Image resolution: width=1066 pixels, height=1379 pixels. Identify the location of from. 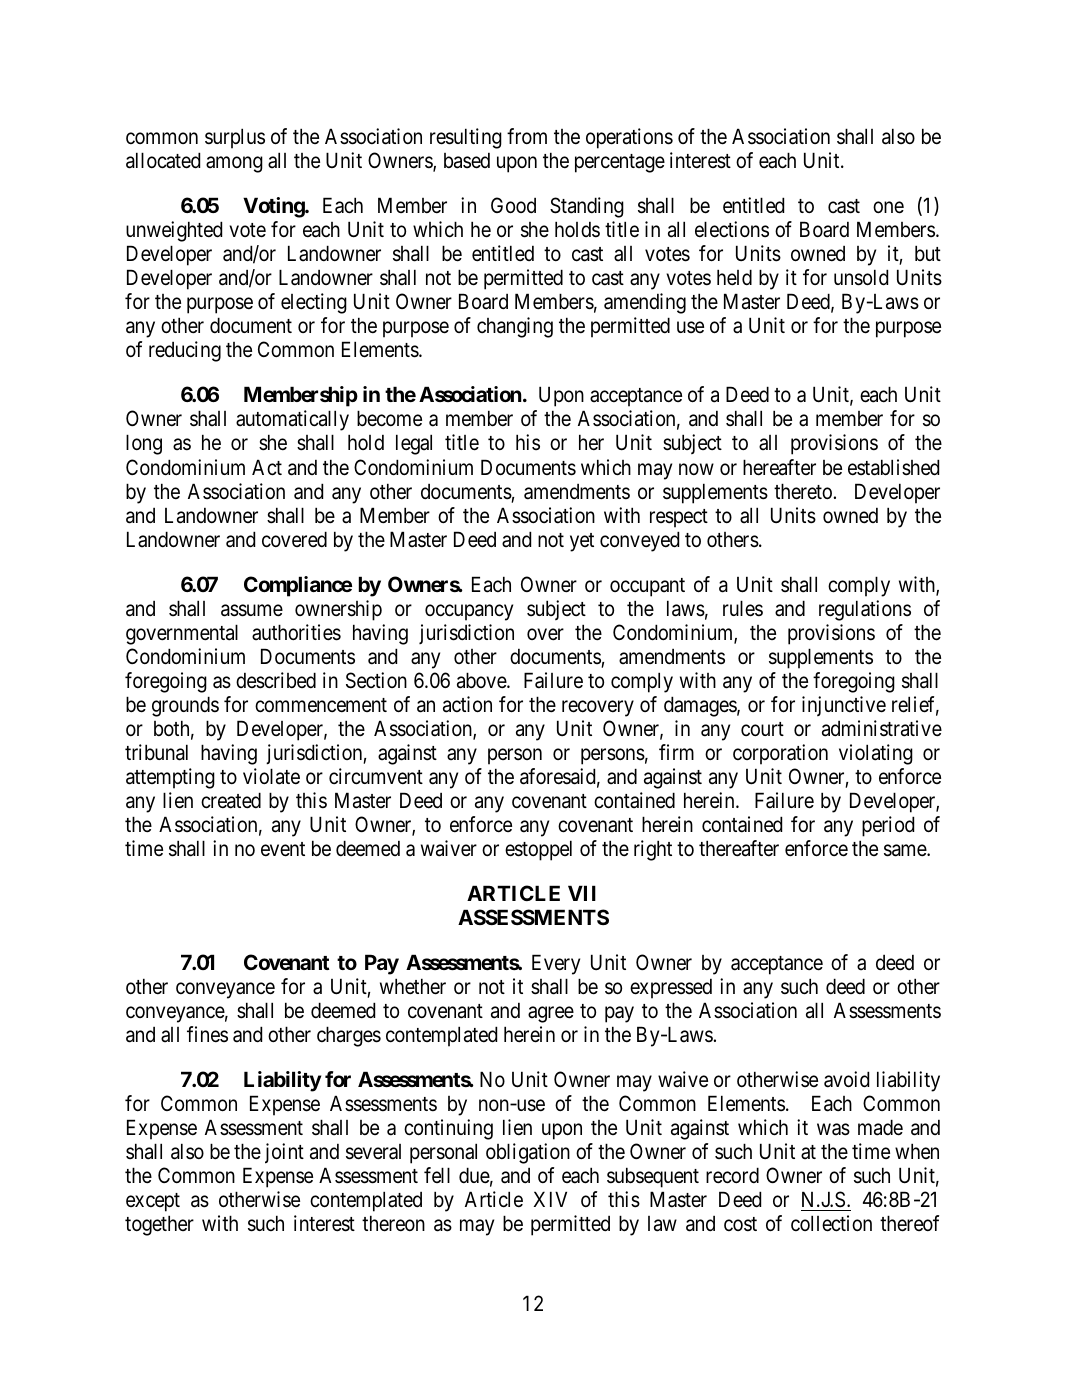
(527, 136).
